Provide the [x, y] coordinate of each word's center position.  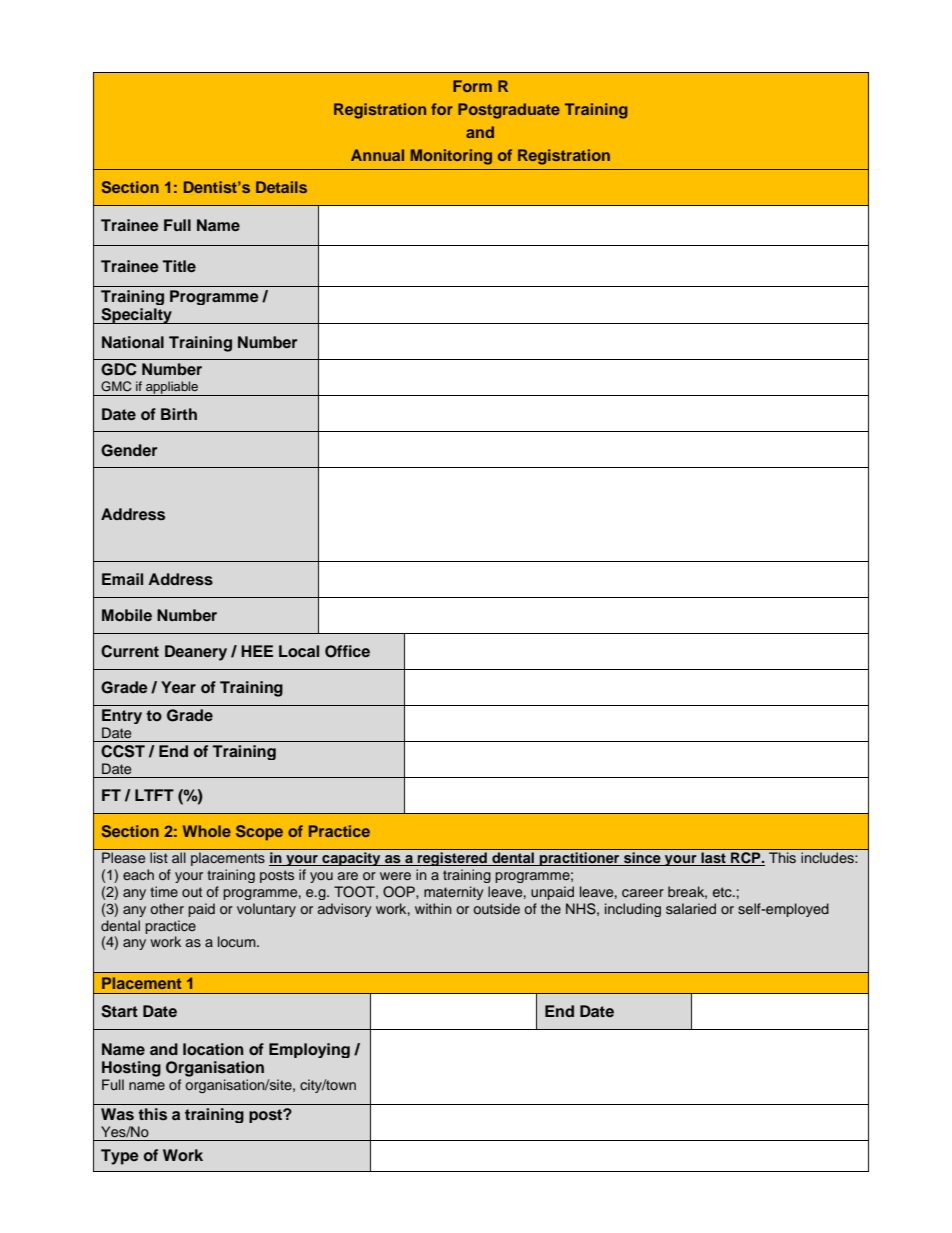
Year [178, 687]
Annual [377, 155]
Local [299, 651]
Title [179, 266]
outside [496, 908]
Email [122, 579]
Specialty [136, 316]
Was [117, 1114]
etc [723, 892]
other [167, 908]
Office [347, 651]
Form [472, 86]
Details [281, 187]
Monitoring [451, 157]
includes [828, 857]
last [713, 859]
